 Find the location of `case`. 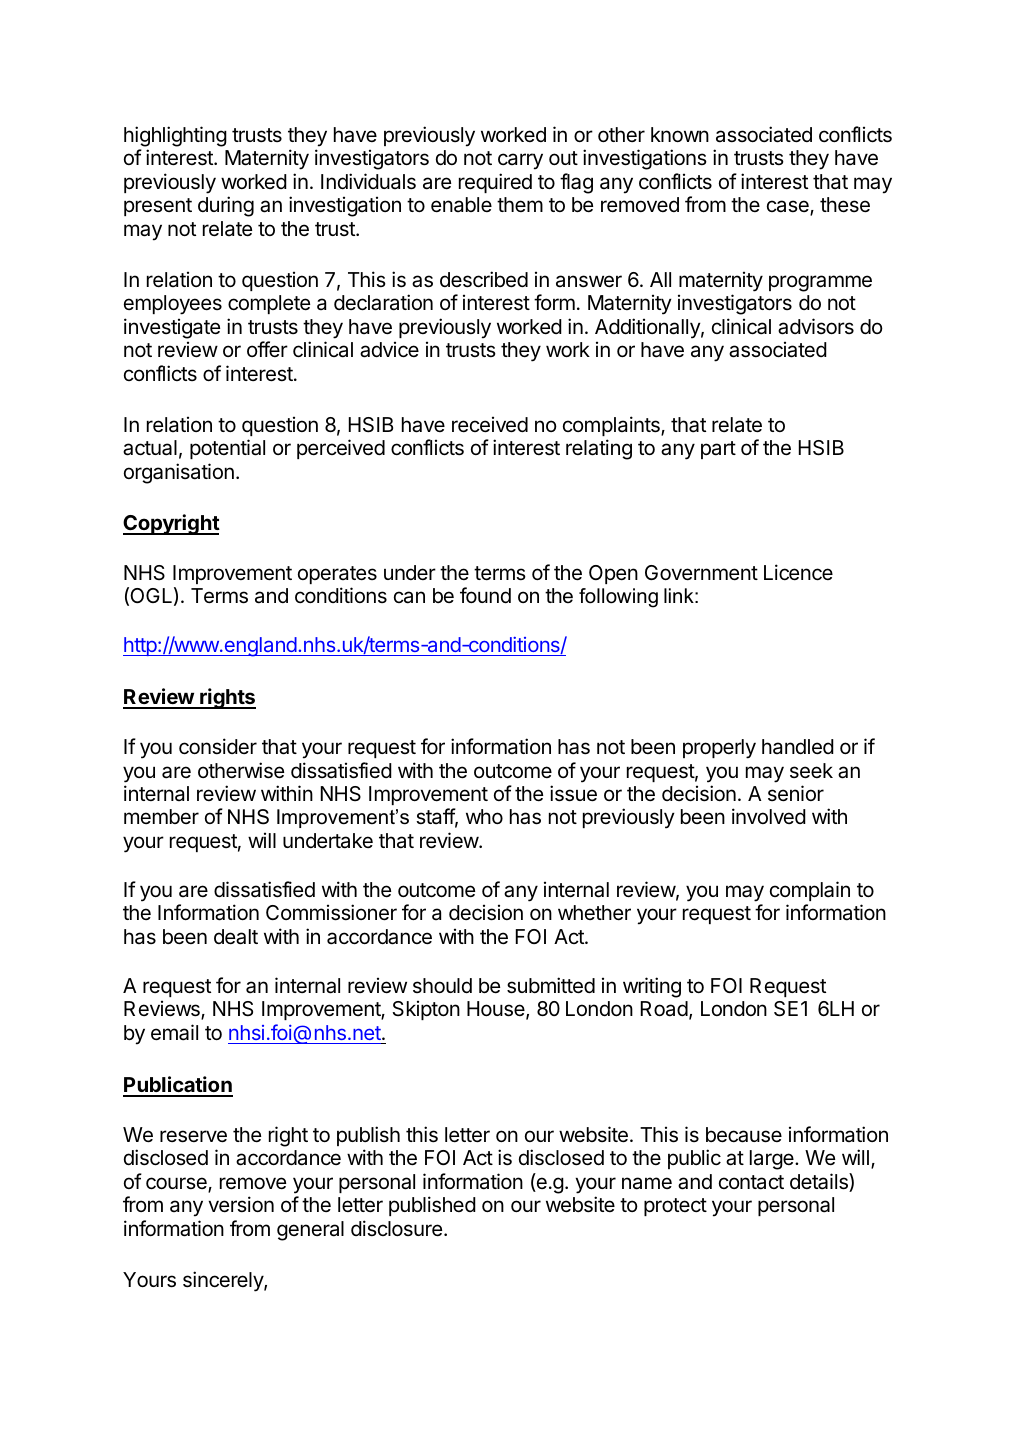

case is located at coordinates (789, 208).
